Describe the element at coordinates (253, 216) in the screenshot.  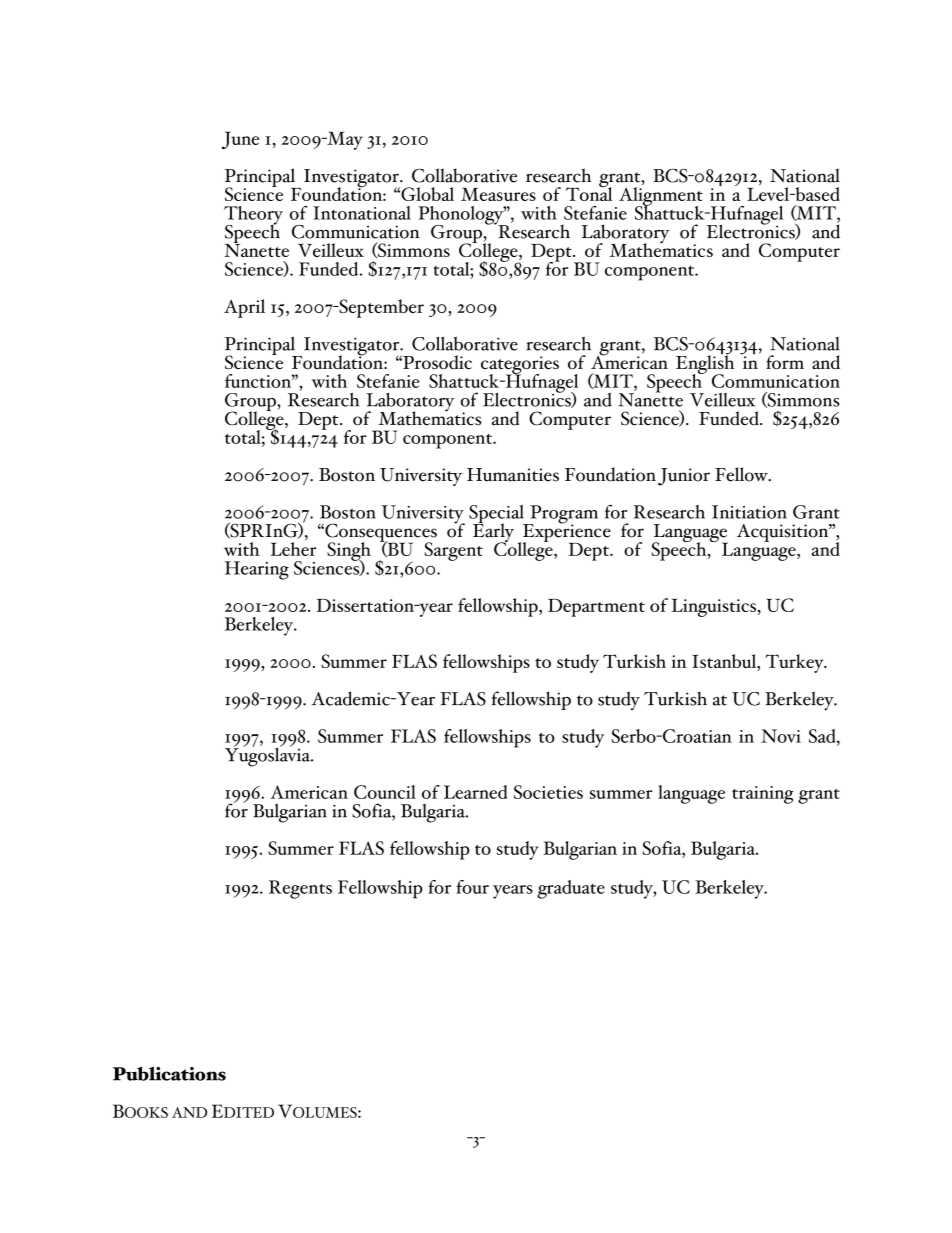
I see `Theory` at that location.
